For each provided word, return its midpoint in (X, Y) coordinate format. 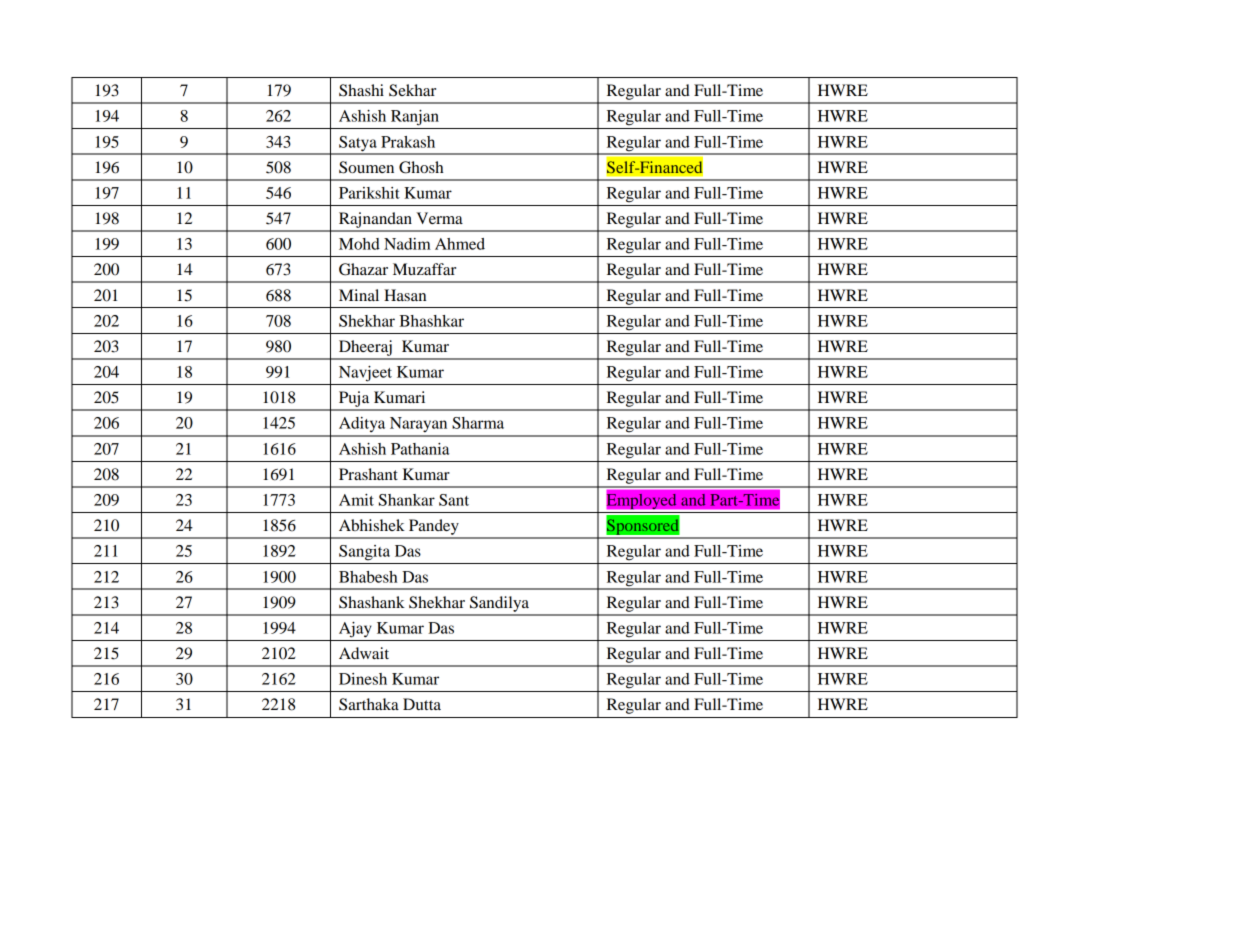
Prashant (368, 474)
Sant (454, 500)
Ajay (355, 630)
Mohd (359, 244)
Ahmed (460, 244)
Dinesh (363, 679)
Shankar (407, 500)
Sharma (478, 423)
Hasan (405, 295)
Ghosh (421, 167)
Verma (439, 218)
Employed (642, 501)
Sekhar (412, 90)
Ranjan (415, 118)
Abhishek (372, 525)
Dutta (422, 704)
